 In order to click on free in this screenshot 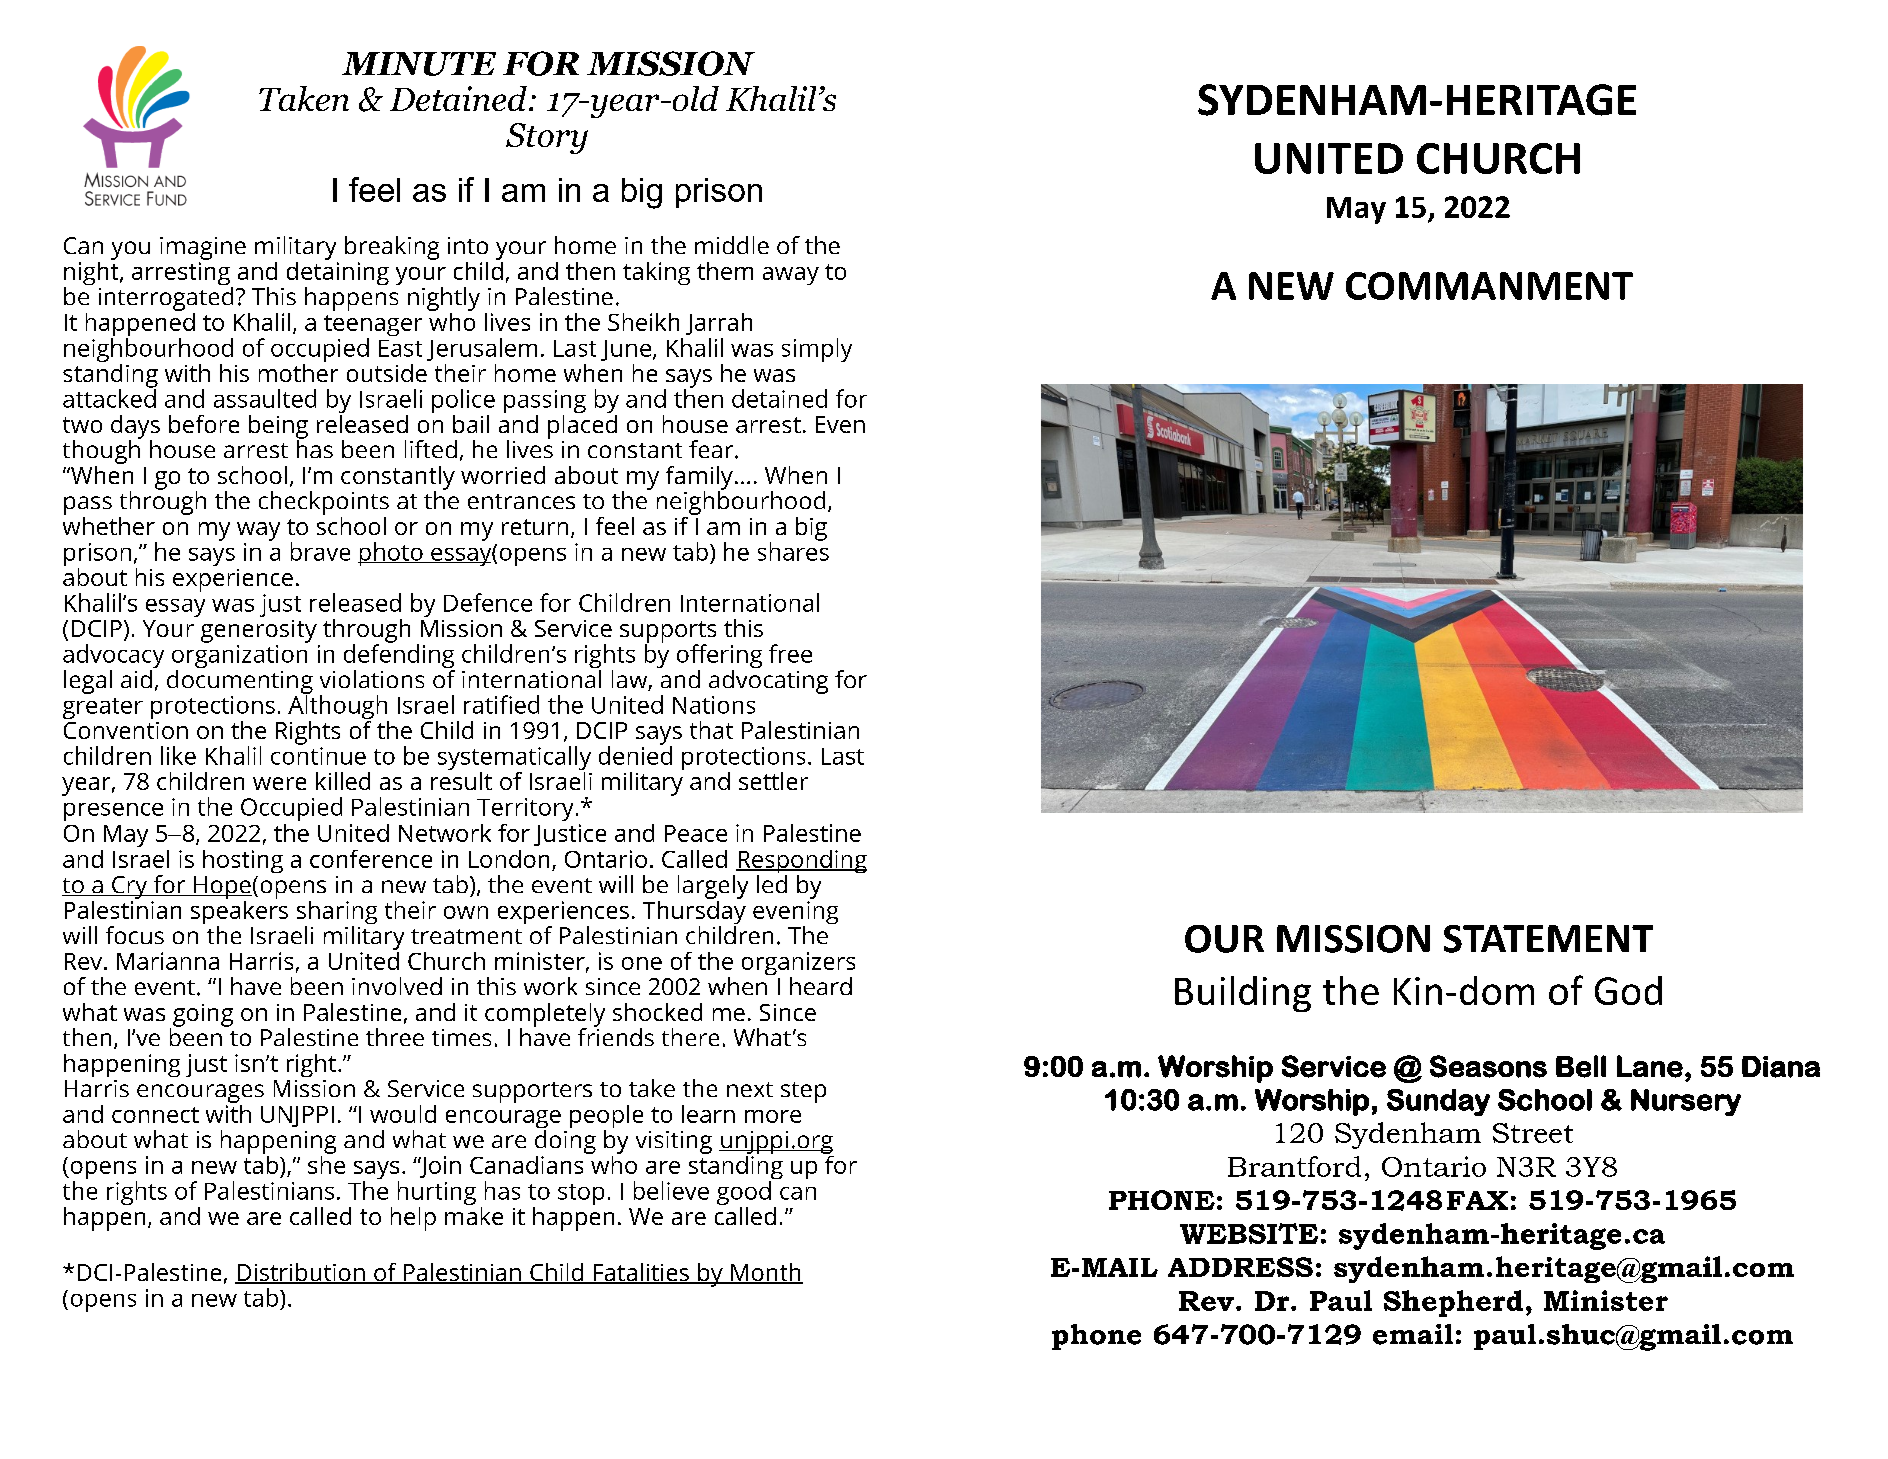, I will do `click(790, 653)`.
